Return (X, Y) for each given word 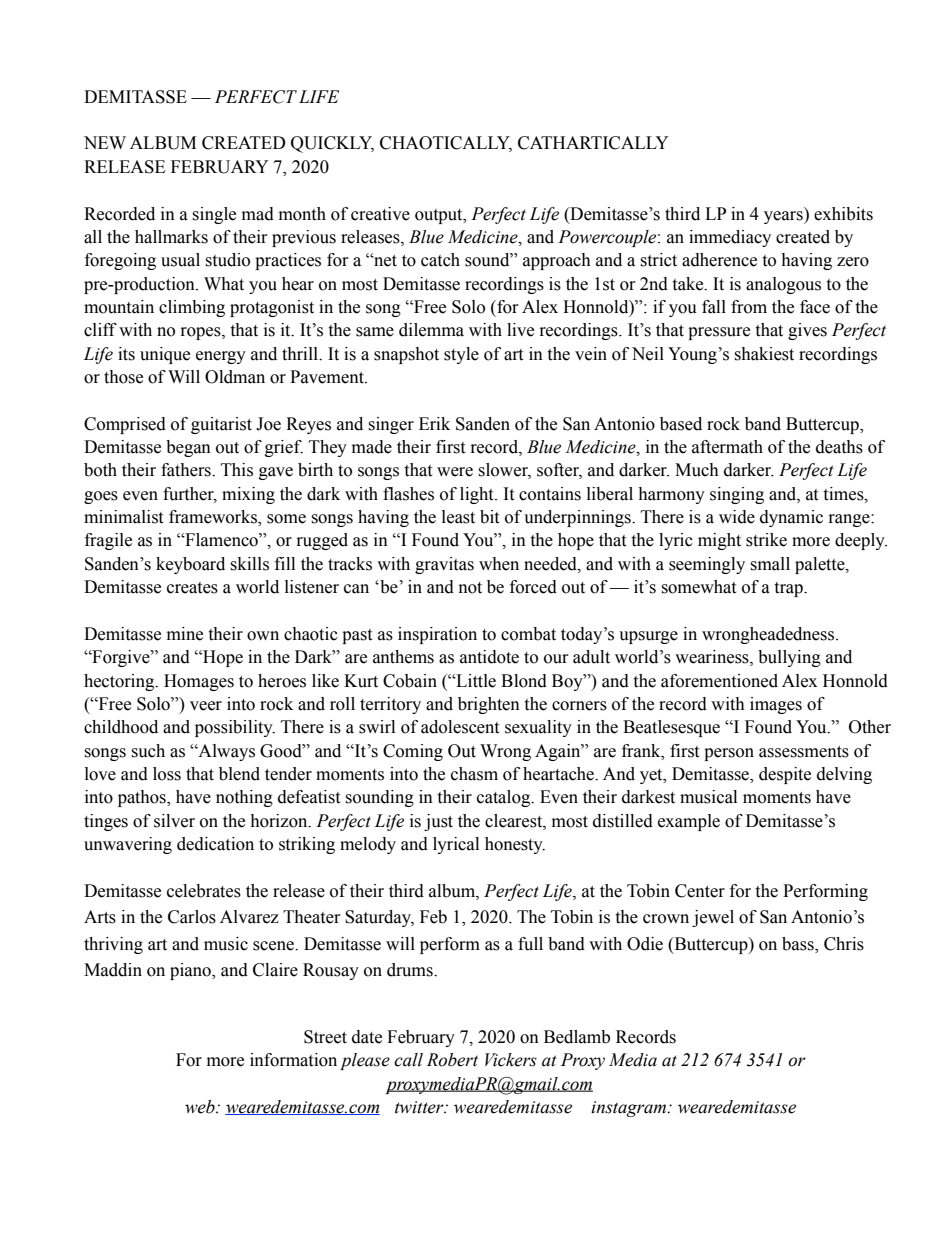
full (530, 944)
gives (807, 331)
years (784, 217)
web (201, 1107)
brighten (489, 705)
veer (206, 706)
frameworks (214, 518)
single (214, 215)
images (776, 705)
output (440, 216)
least (458, 517)
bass (799, 944)
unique (165, 355)
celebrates (204, 891)
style (461, 355)
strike (766, 540)
